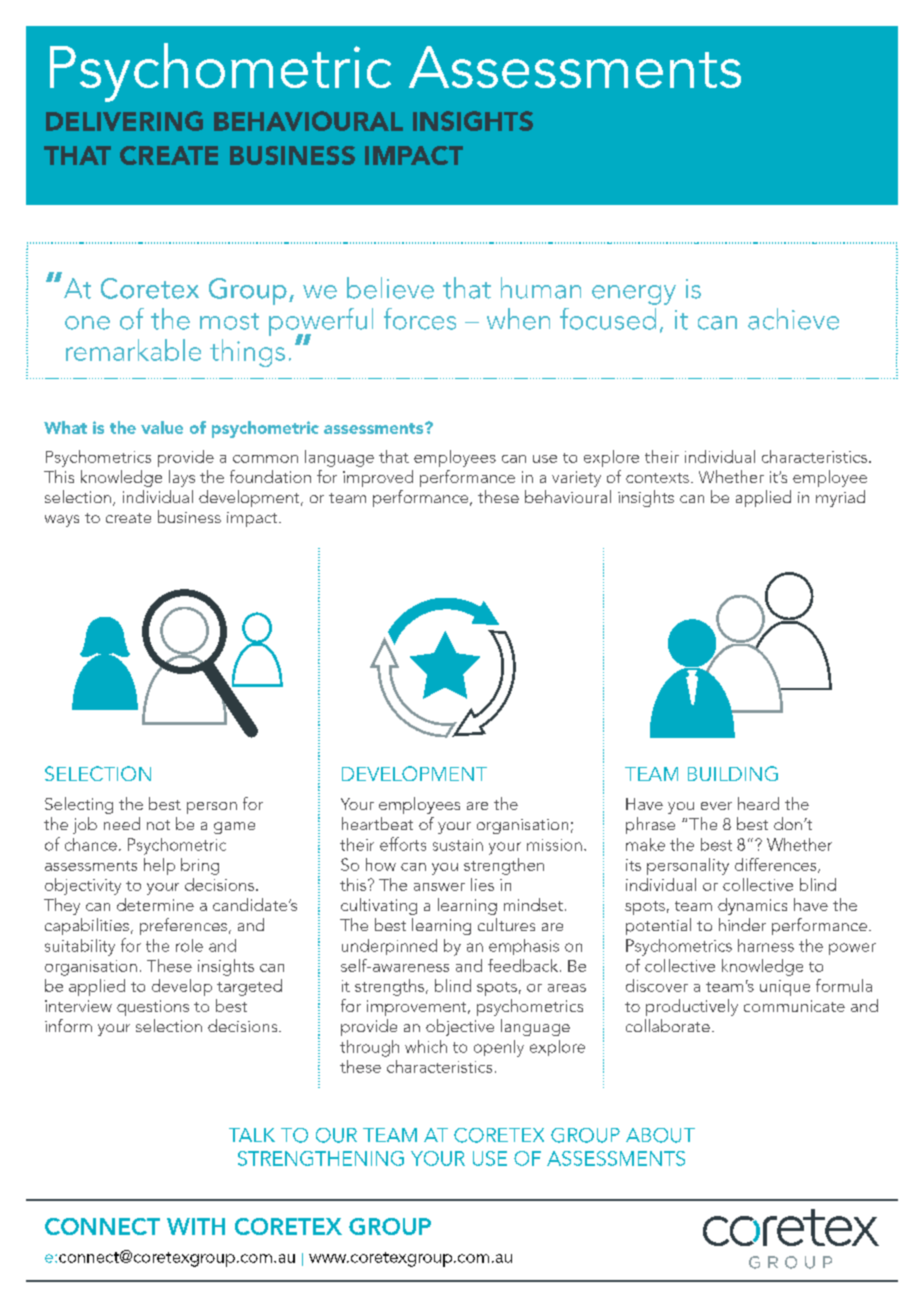 The image size is (924, 1308). Describe the element at coordinates (660, 1135) in the image. I see `ABOUT` at that location.
